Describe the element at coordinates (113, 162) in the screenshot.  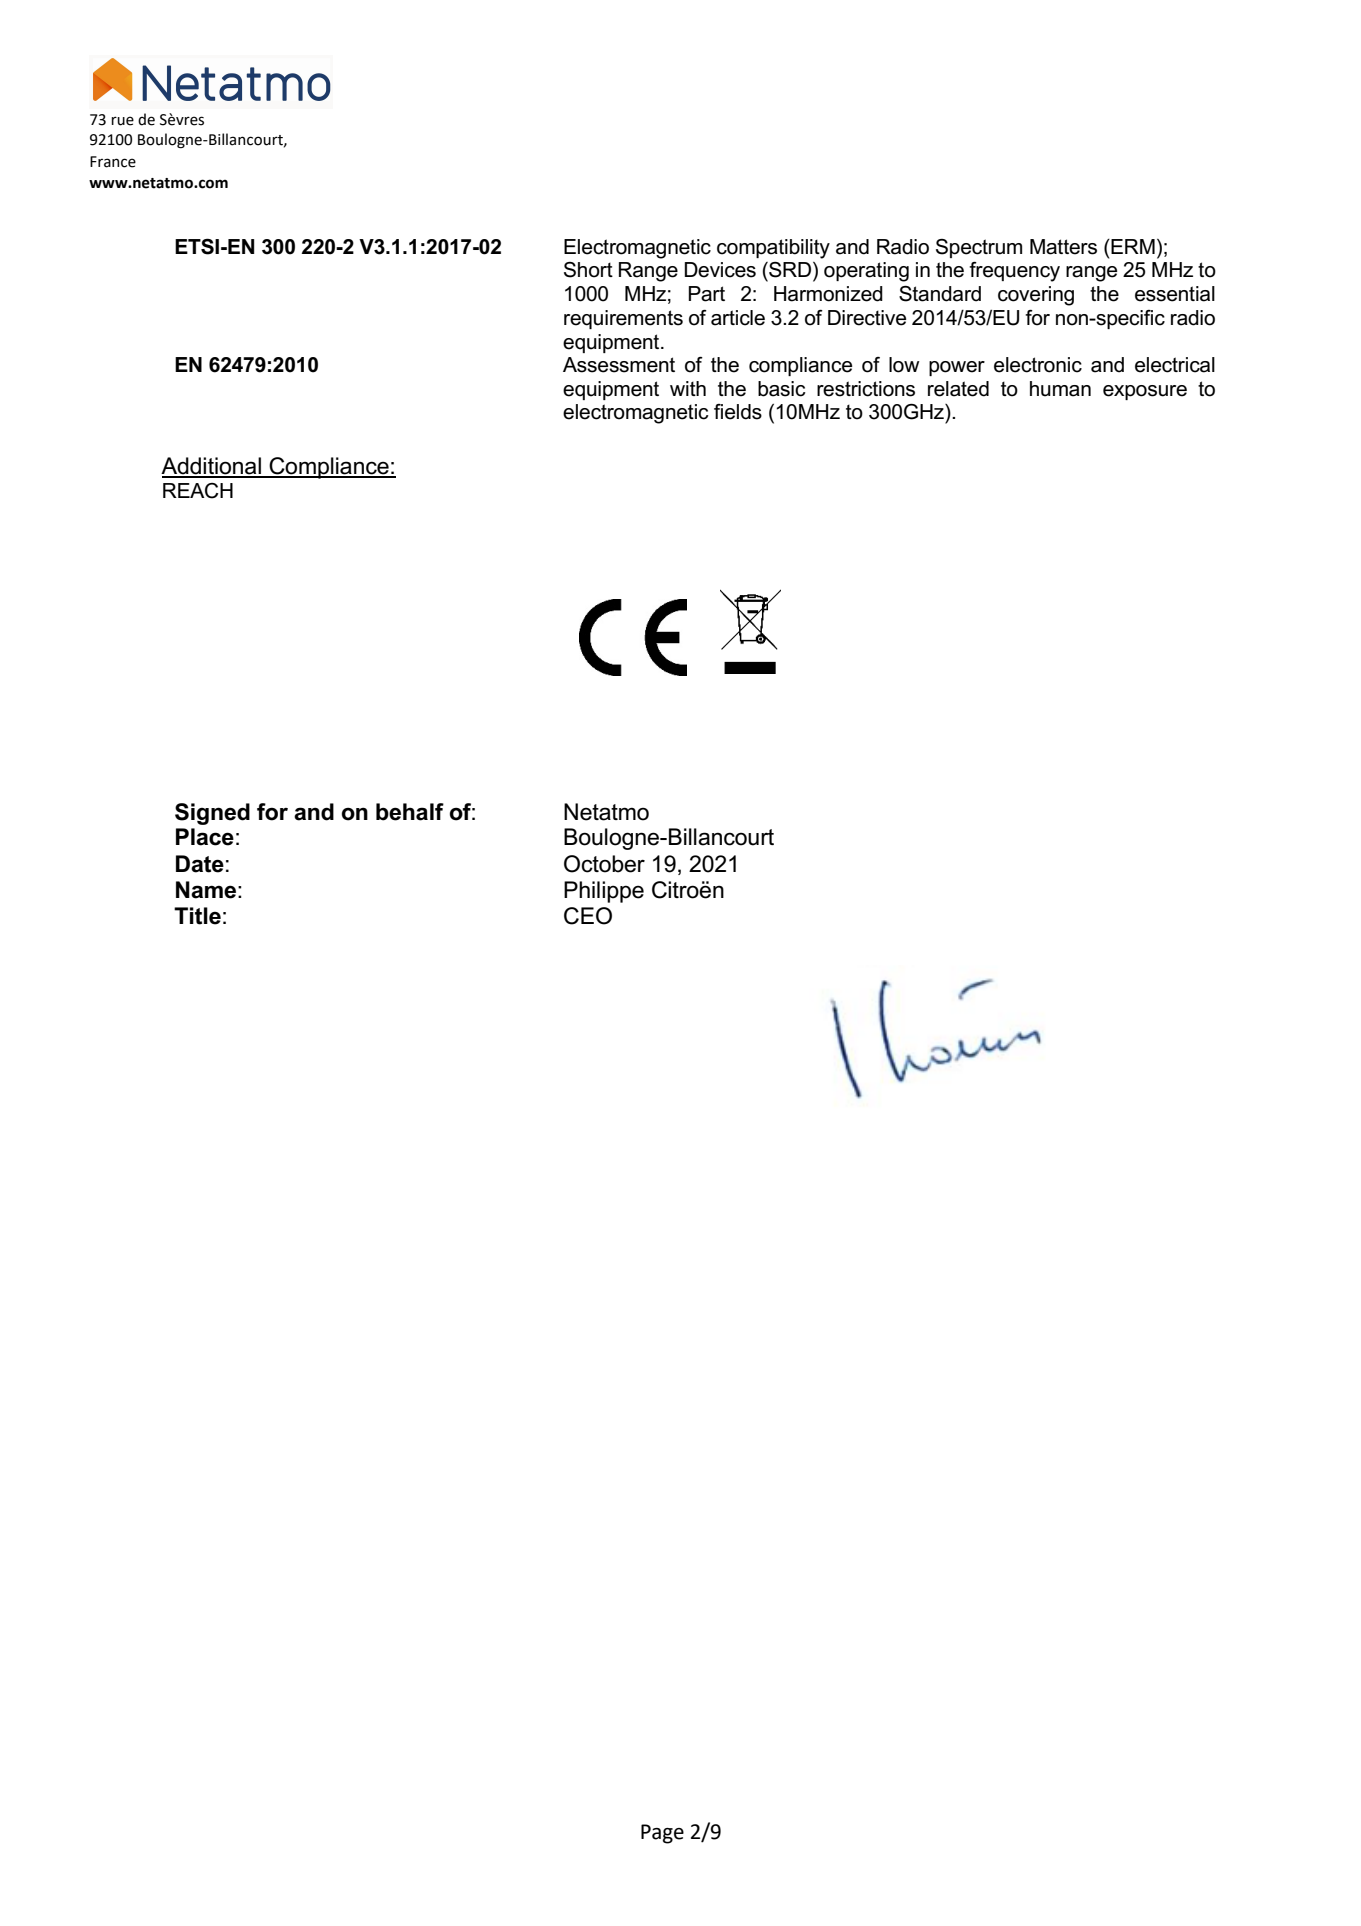
I see `France` at that location.
